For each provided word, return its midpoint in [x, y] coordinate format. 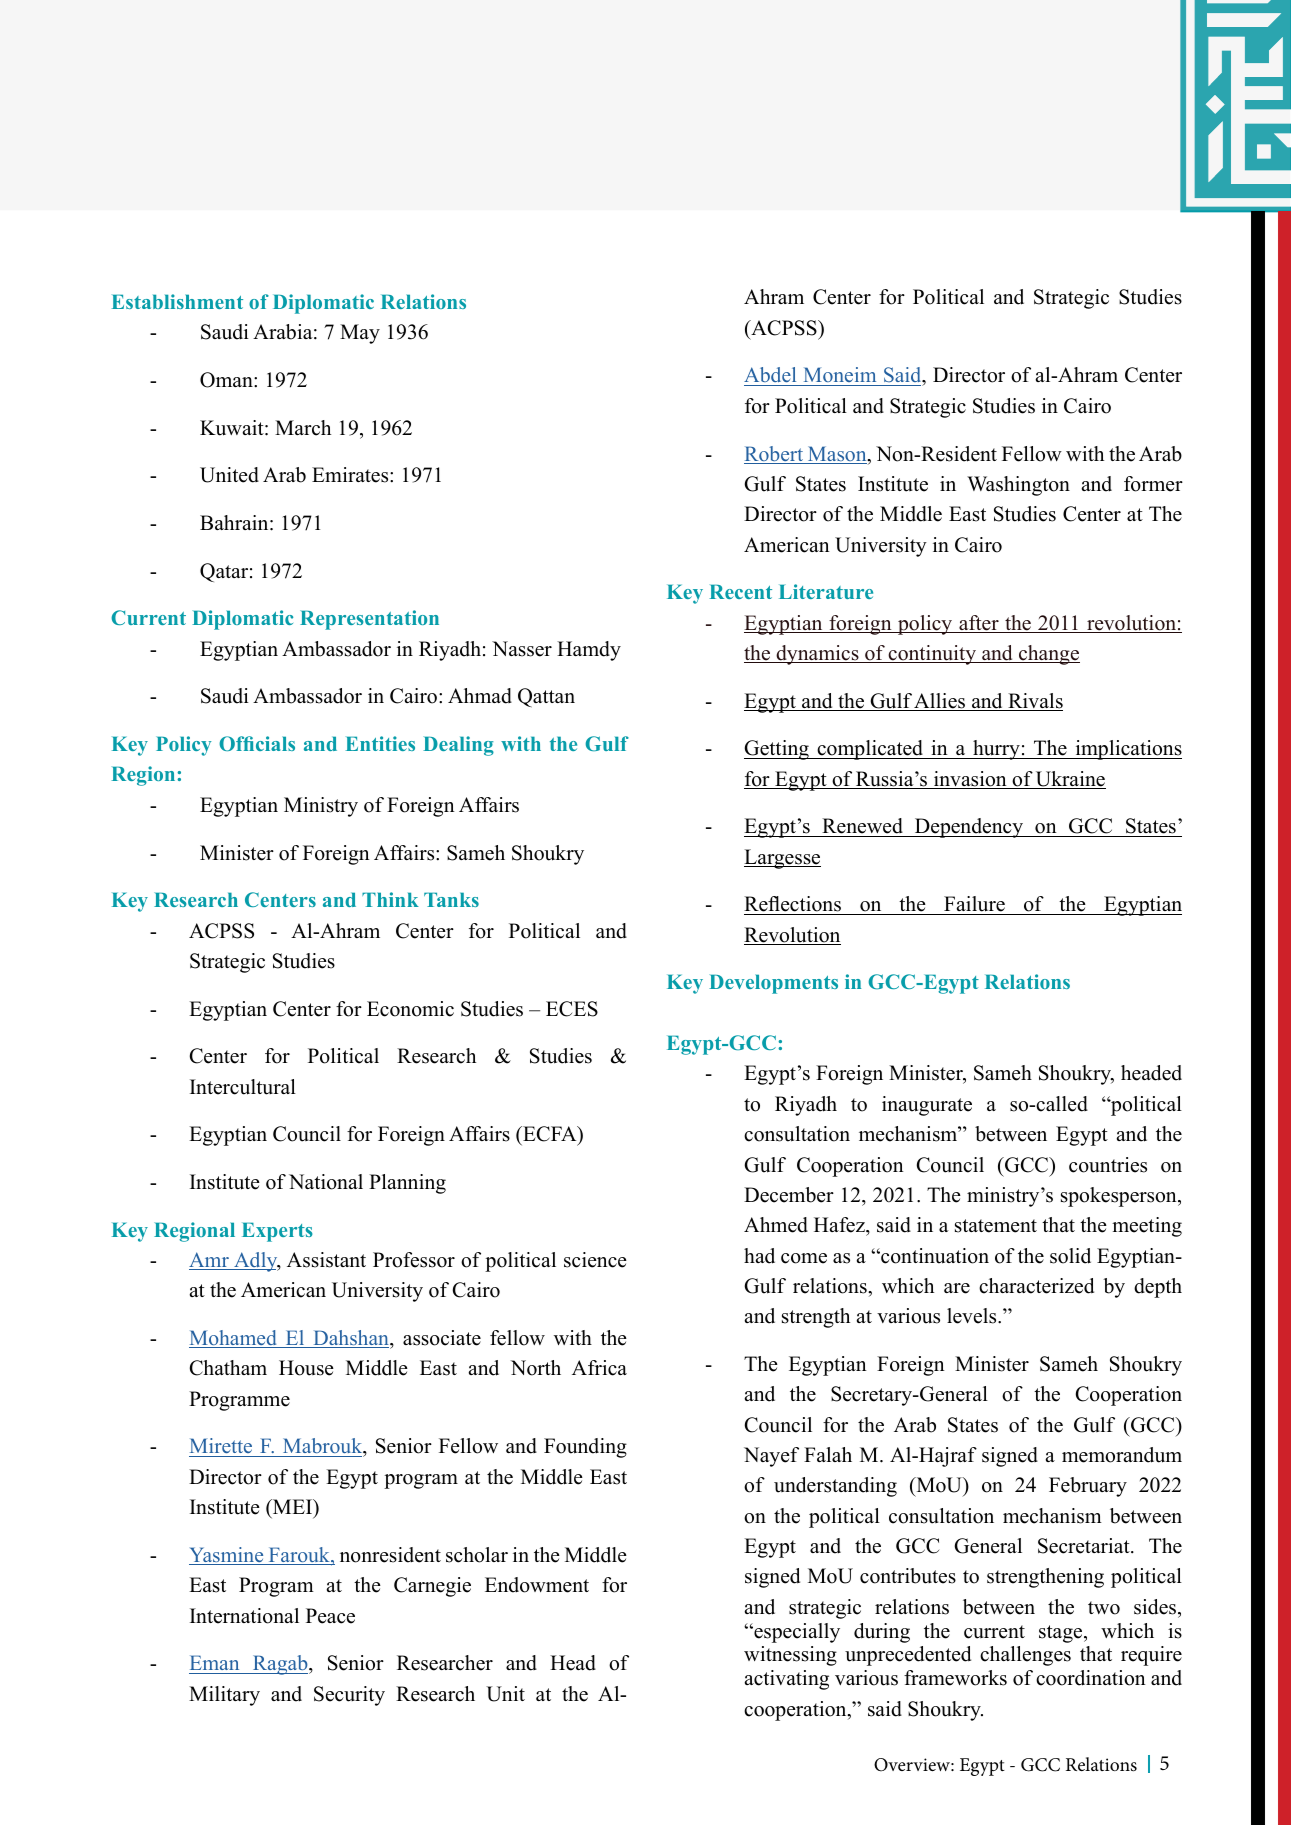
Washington [1018, 486]
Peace [330, 1616]
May [360, 334]
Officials [257, 743]
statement [996, 1226]
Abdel [771, 376]
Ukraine [1070, 780]
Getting [777, 750]
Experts [277, 1232]
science [595, 1260]
